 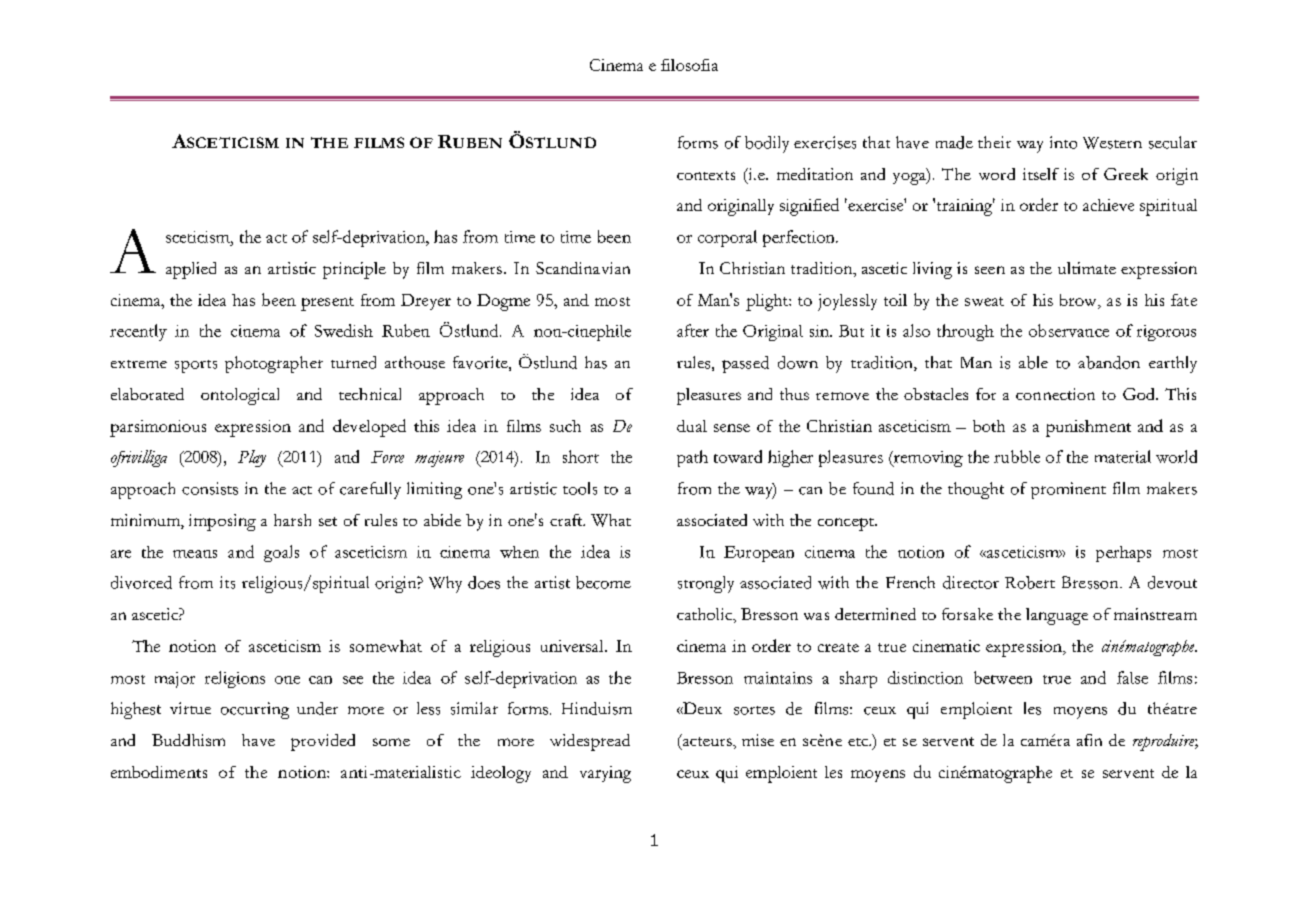 What do you see at coordinates (590, 742) in the screenshot?
I see `widespread` at bounding box center [590, 742].
